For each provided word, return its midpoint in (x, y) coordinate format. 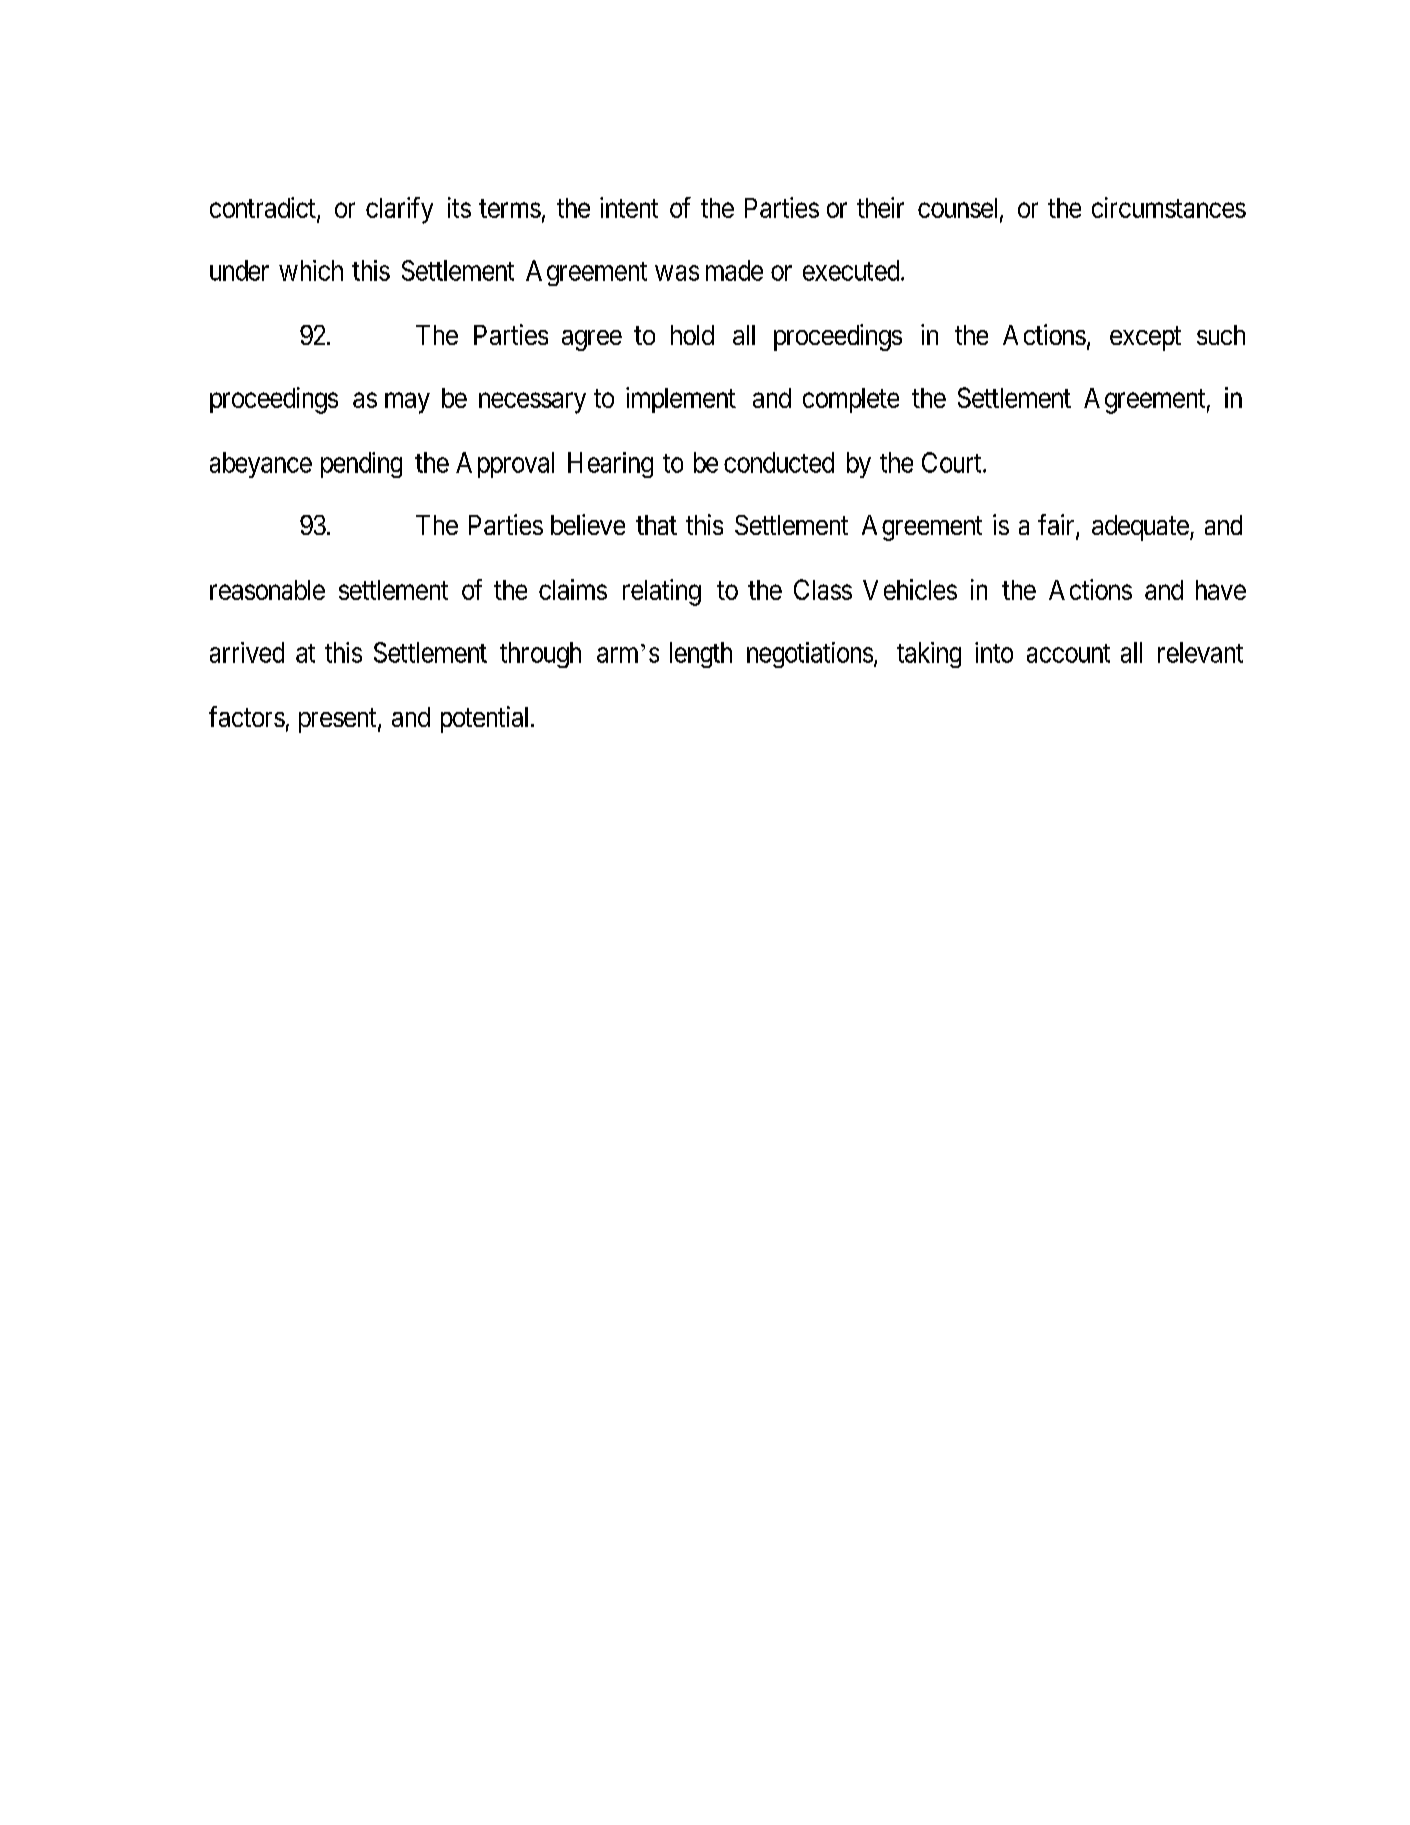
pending (361, 465)
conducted (779, 462)
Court (953, 462)
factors (247, 716)
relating (662, 592)
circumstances (1169, 207)
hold (692, 335)
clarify (399, 210)
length (701, 655)
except (1145, 339)
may (407, 403)
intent (629, 207)
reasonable (267, 590)
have (1221, 590)
